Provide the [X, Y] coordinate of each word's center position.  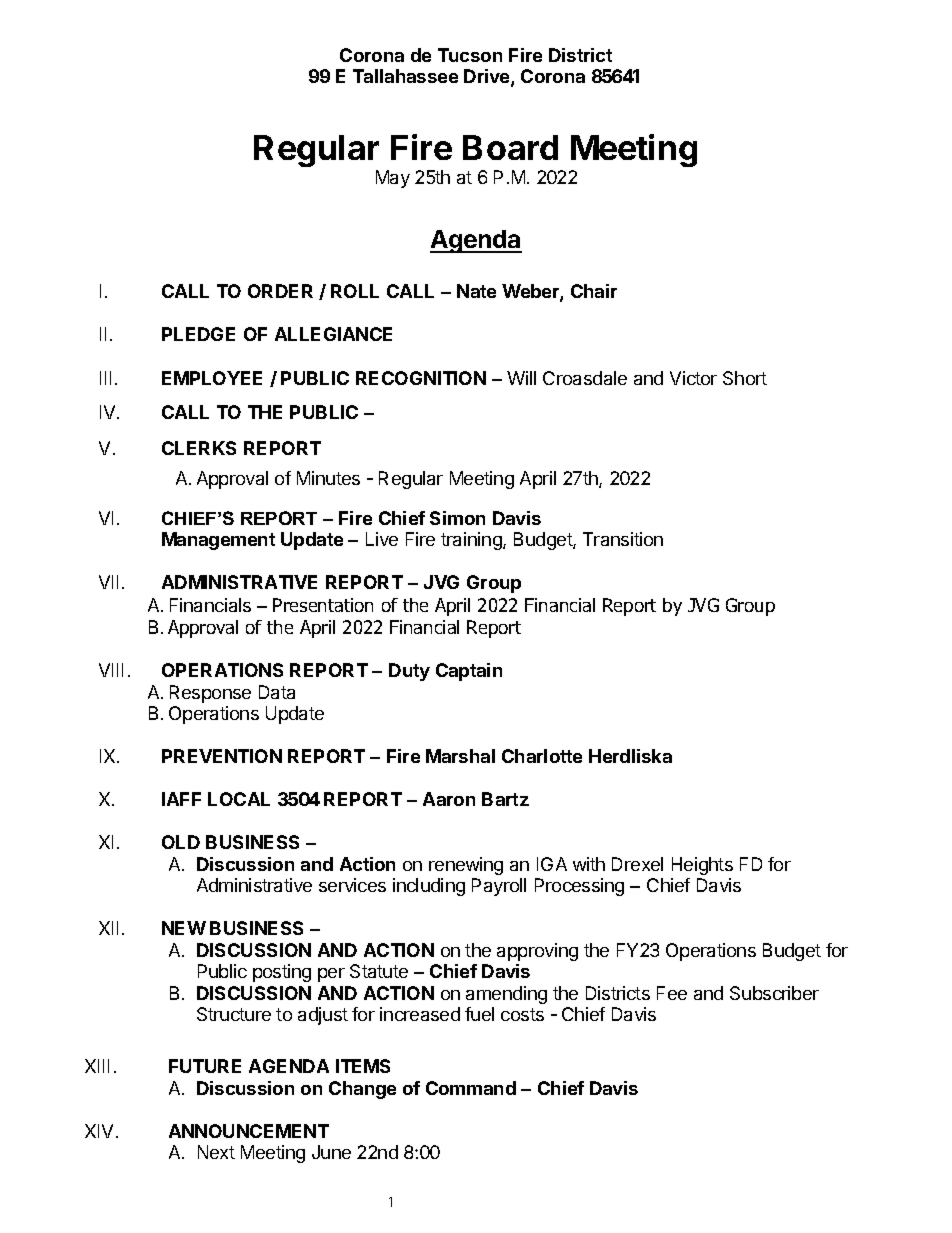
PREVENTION [222, 756]
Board [510, 147]
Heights [702, 866]
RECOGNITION [421, 378]
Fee [672, 993]
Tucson [470, 55]
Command [471, 1088]
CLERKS [199, 448]
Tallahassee [405, 76]
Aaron [449, 799]
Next [216, 1152]
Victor [693, 378]
